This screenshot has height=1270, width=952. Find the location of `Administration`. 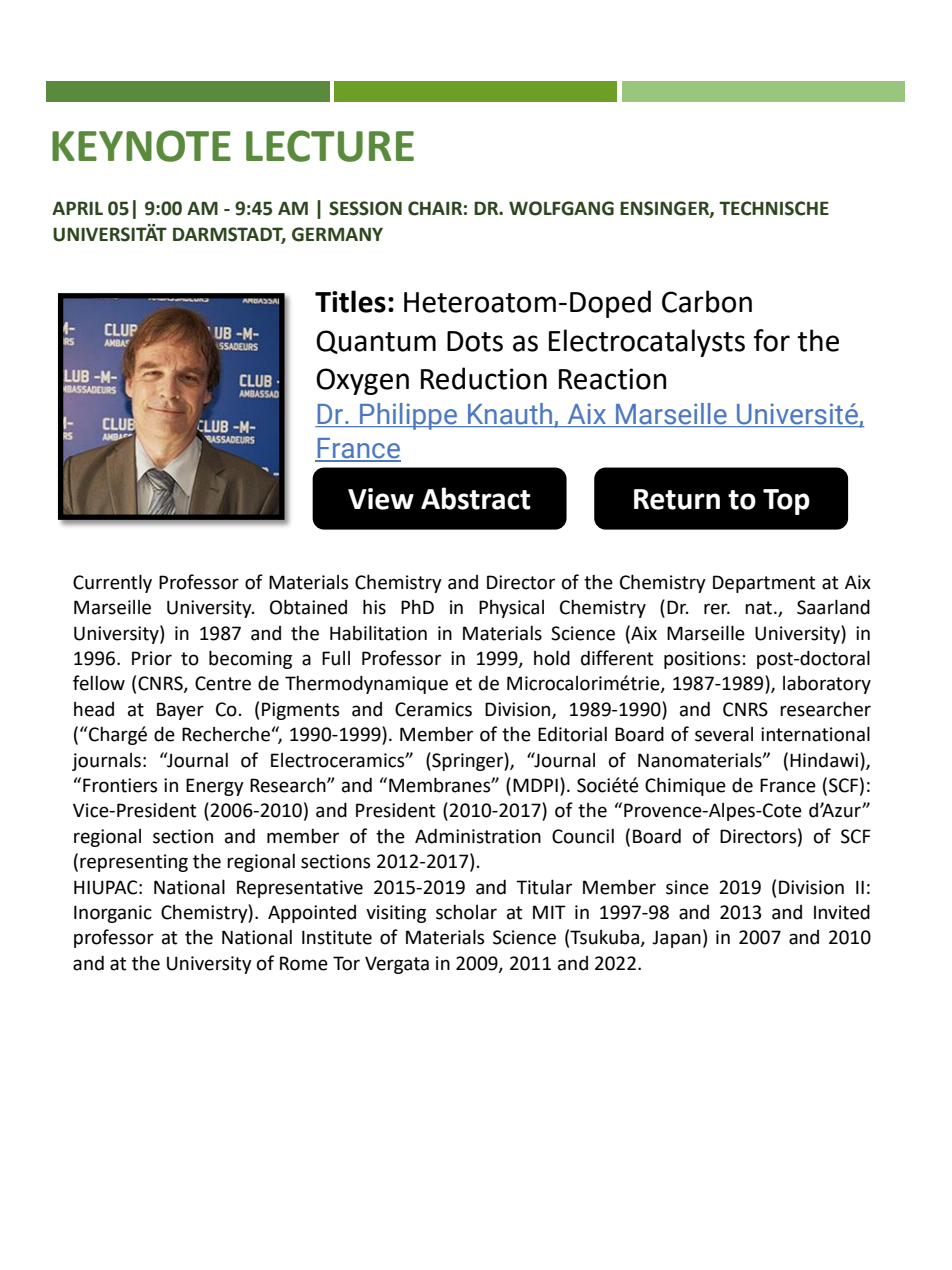

Administration is located at coordinates (478, 836).
